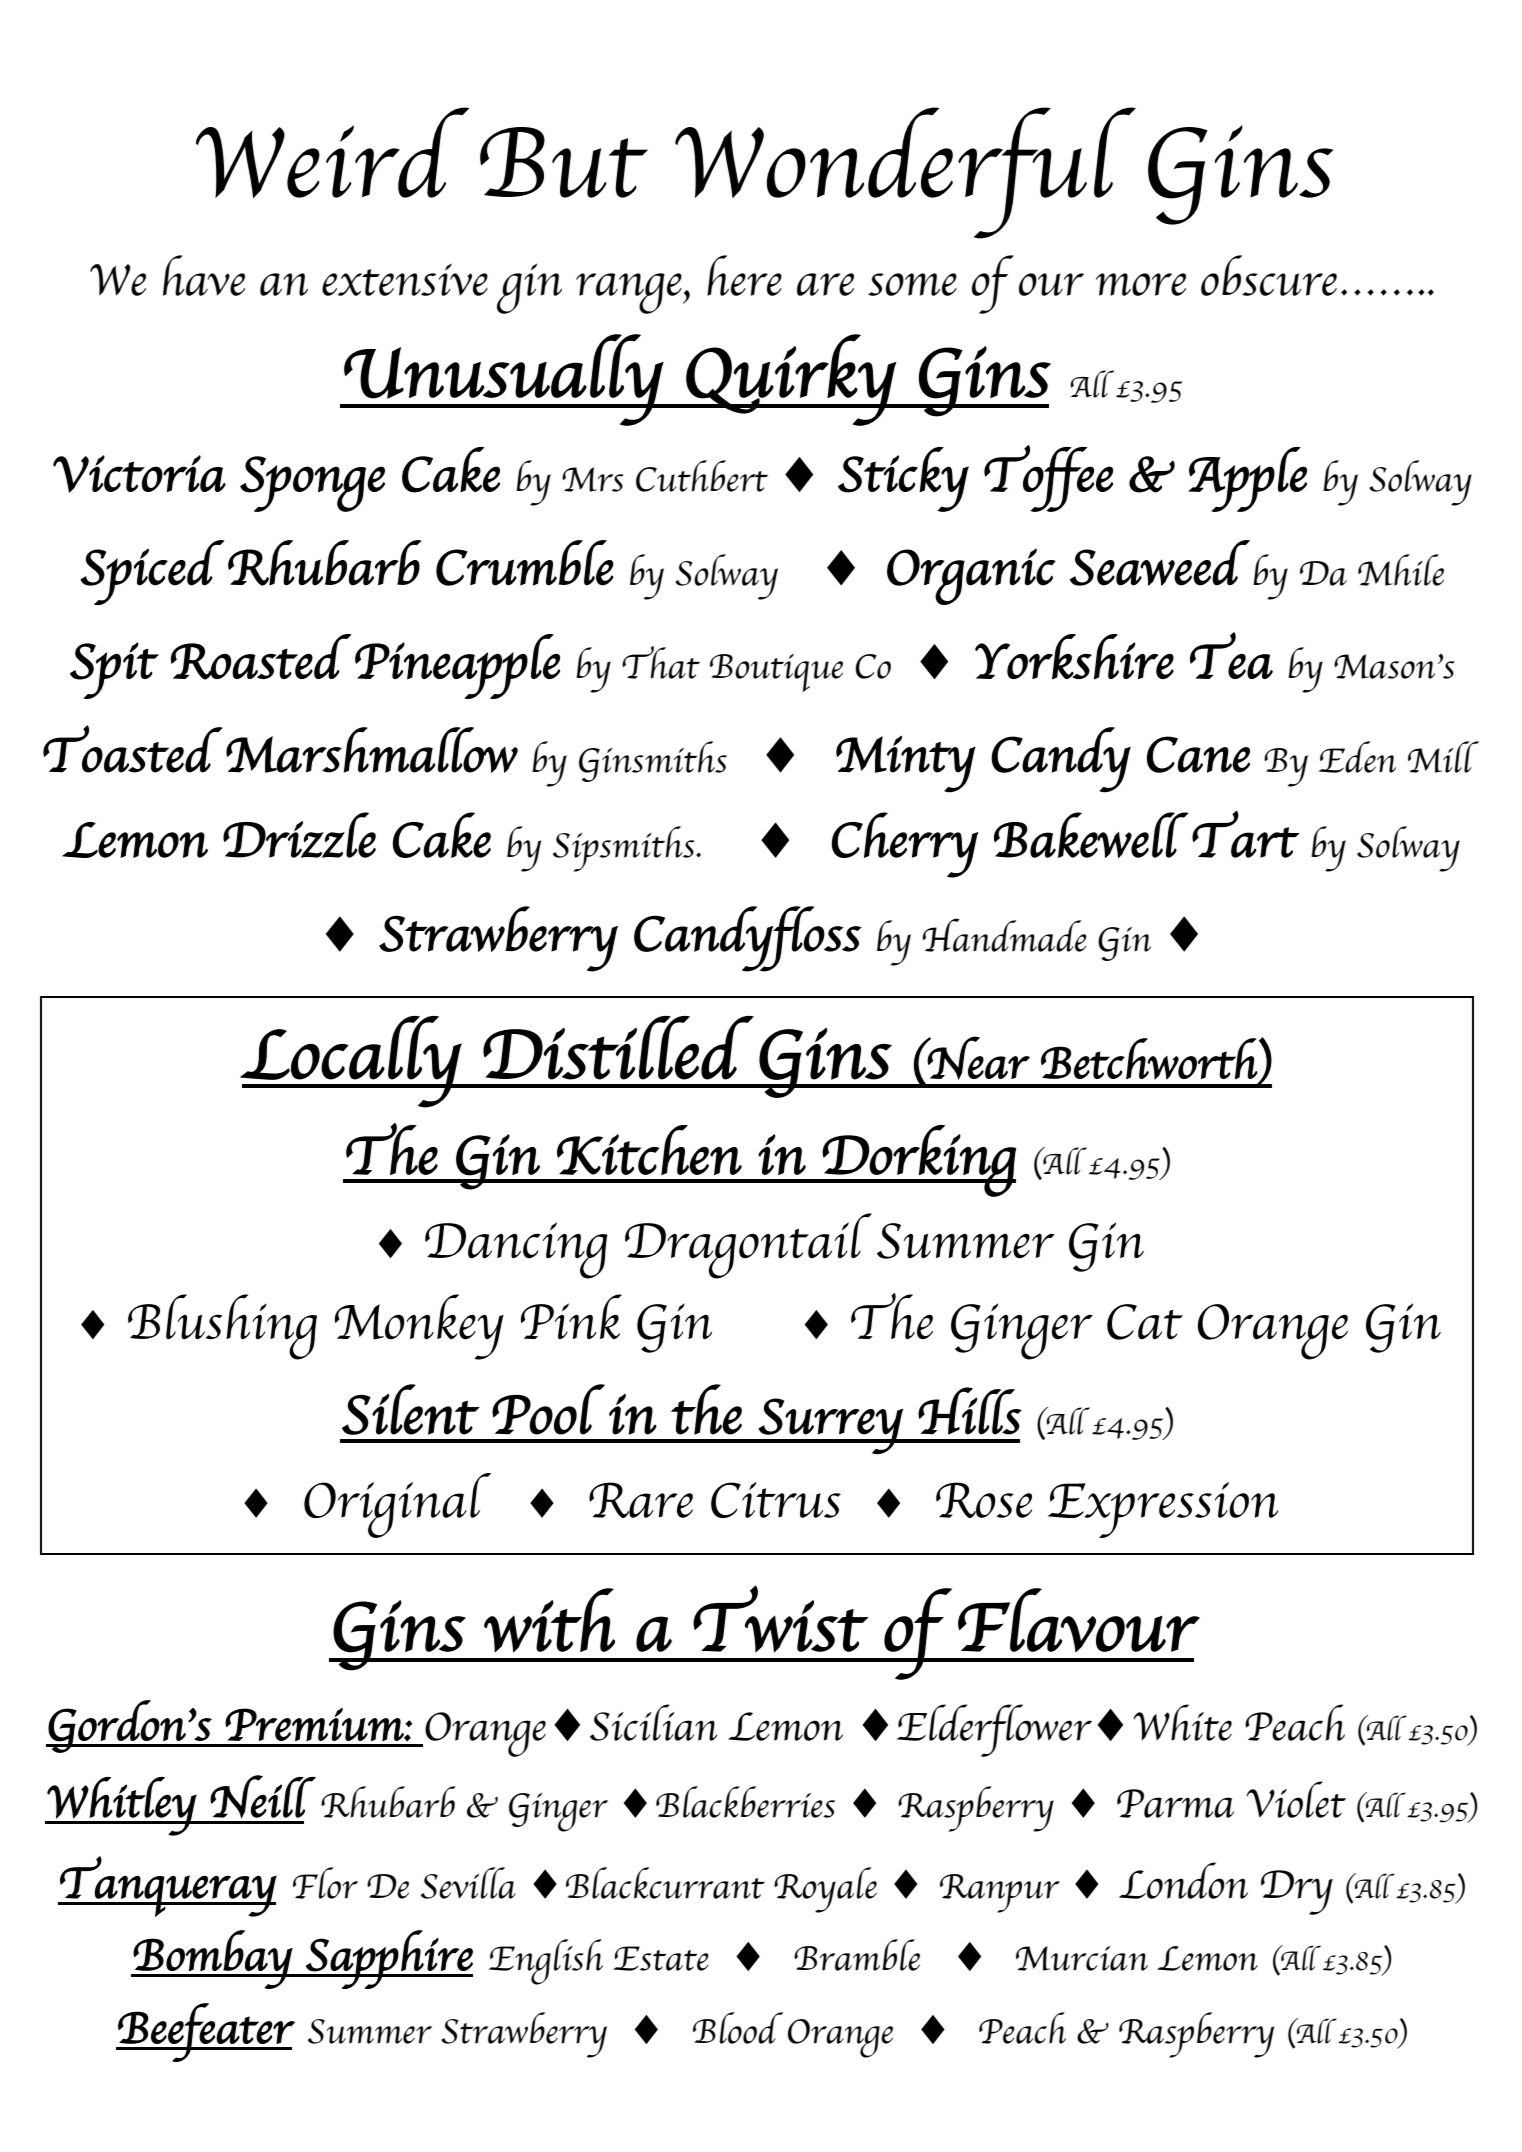 This document has height=2152, width=1522. What do you see at coordinates (351, 1062) in the document?
I see `Locally` at bounding box center [351, 1062].
